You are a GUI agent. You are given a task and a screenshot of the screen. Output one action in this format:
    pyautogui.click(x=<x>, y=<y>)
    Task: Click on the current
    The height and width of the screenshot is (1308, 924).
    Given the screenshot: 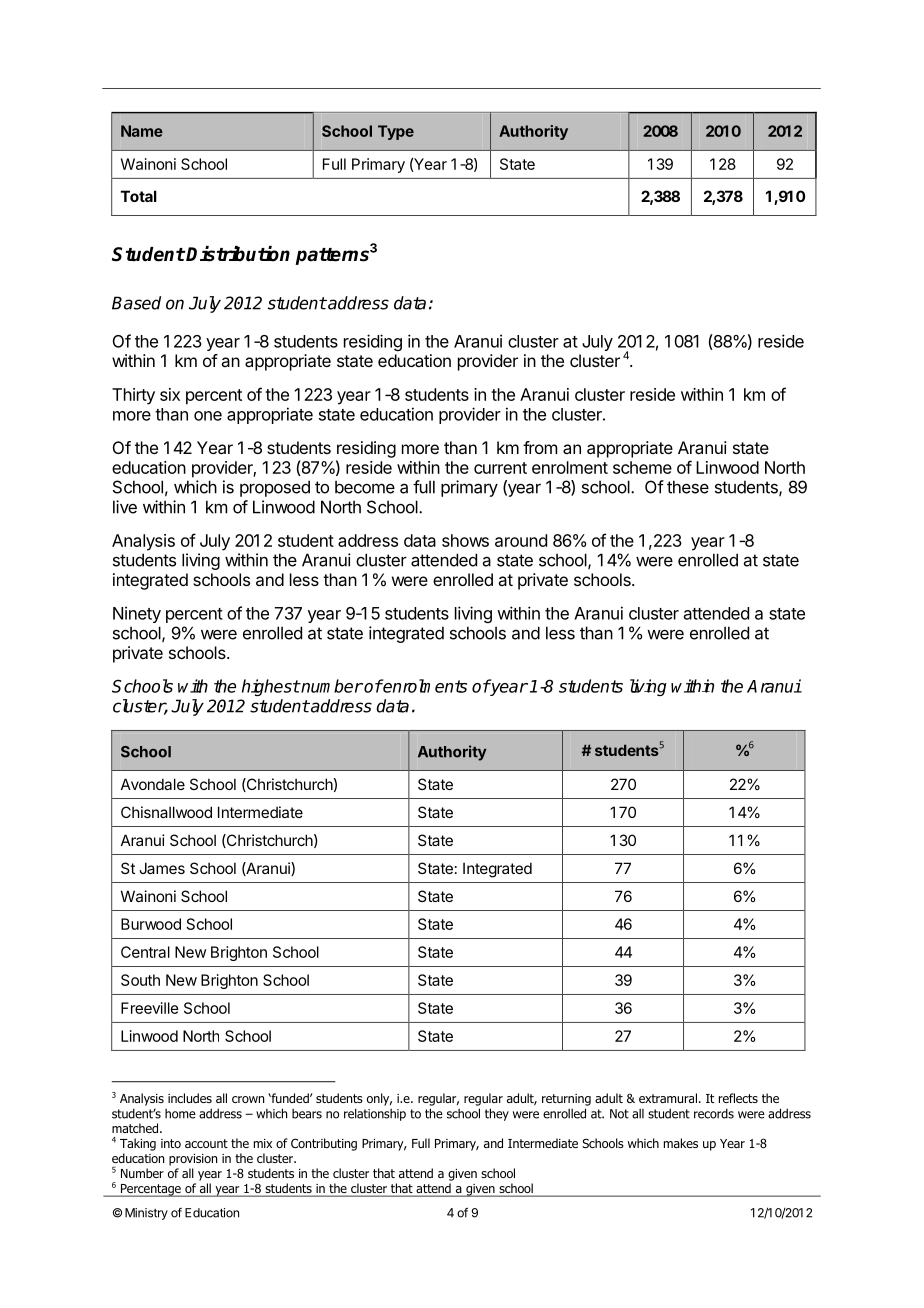 What is the action you would take?
    pyautogui.click(x=500, y=468)
